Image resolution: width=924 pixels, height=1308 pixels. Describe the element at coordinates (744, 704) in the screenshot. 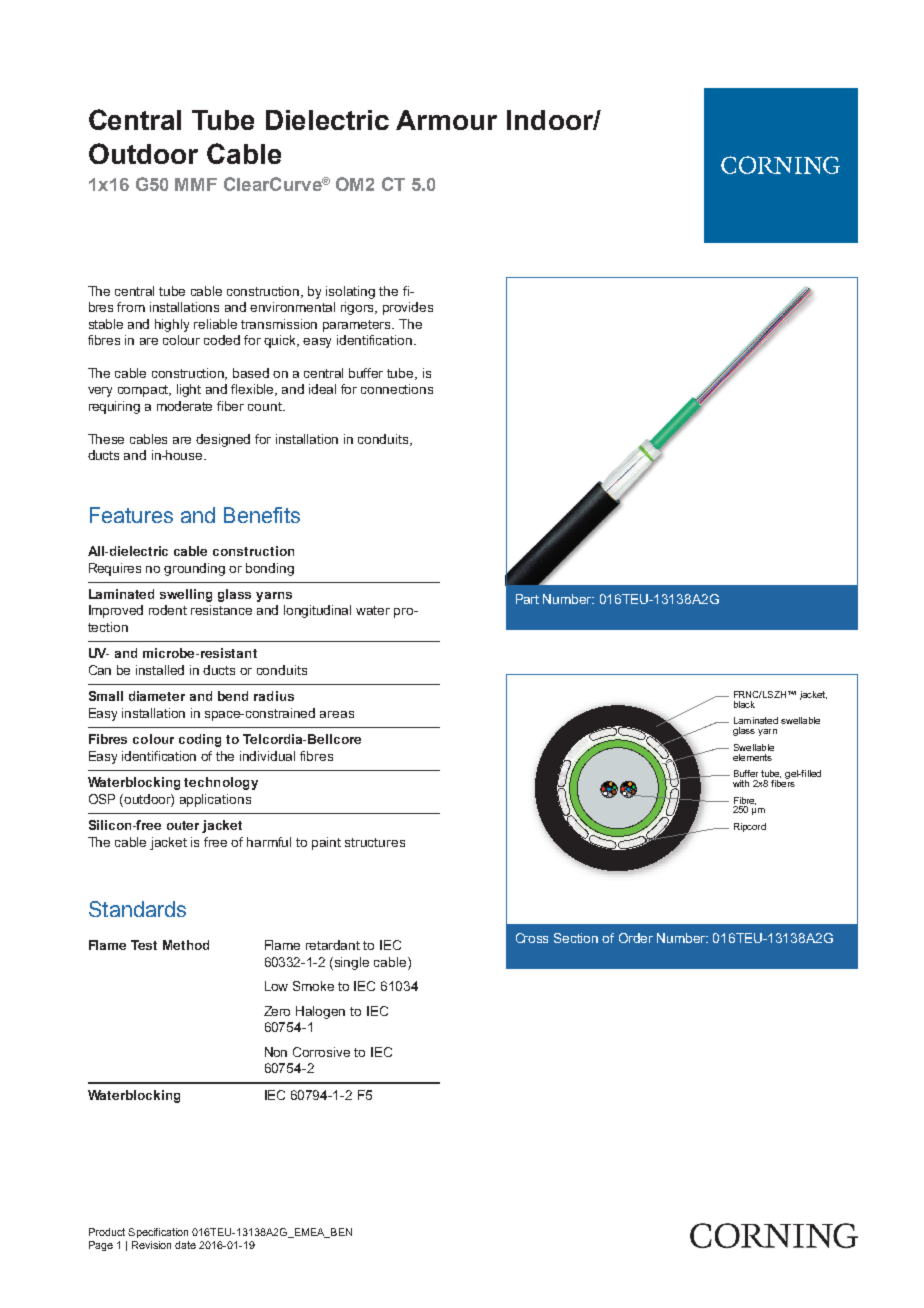

I see `black` at that location.
